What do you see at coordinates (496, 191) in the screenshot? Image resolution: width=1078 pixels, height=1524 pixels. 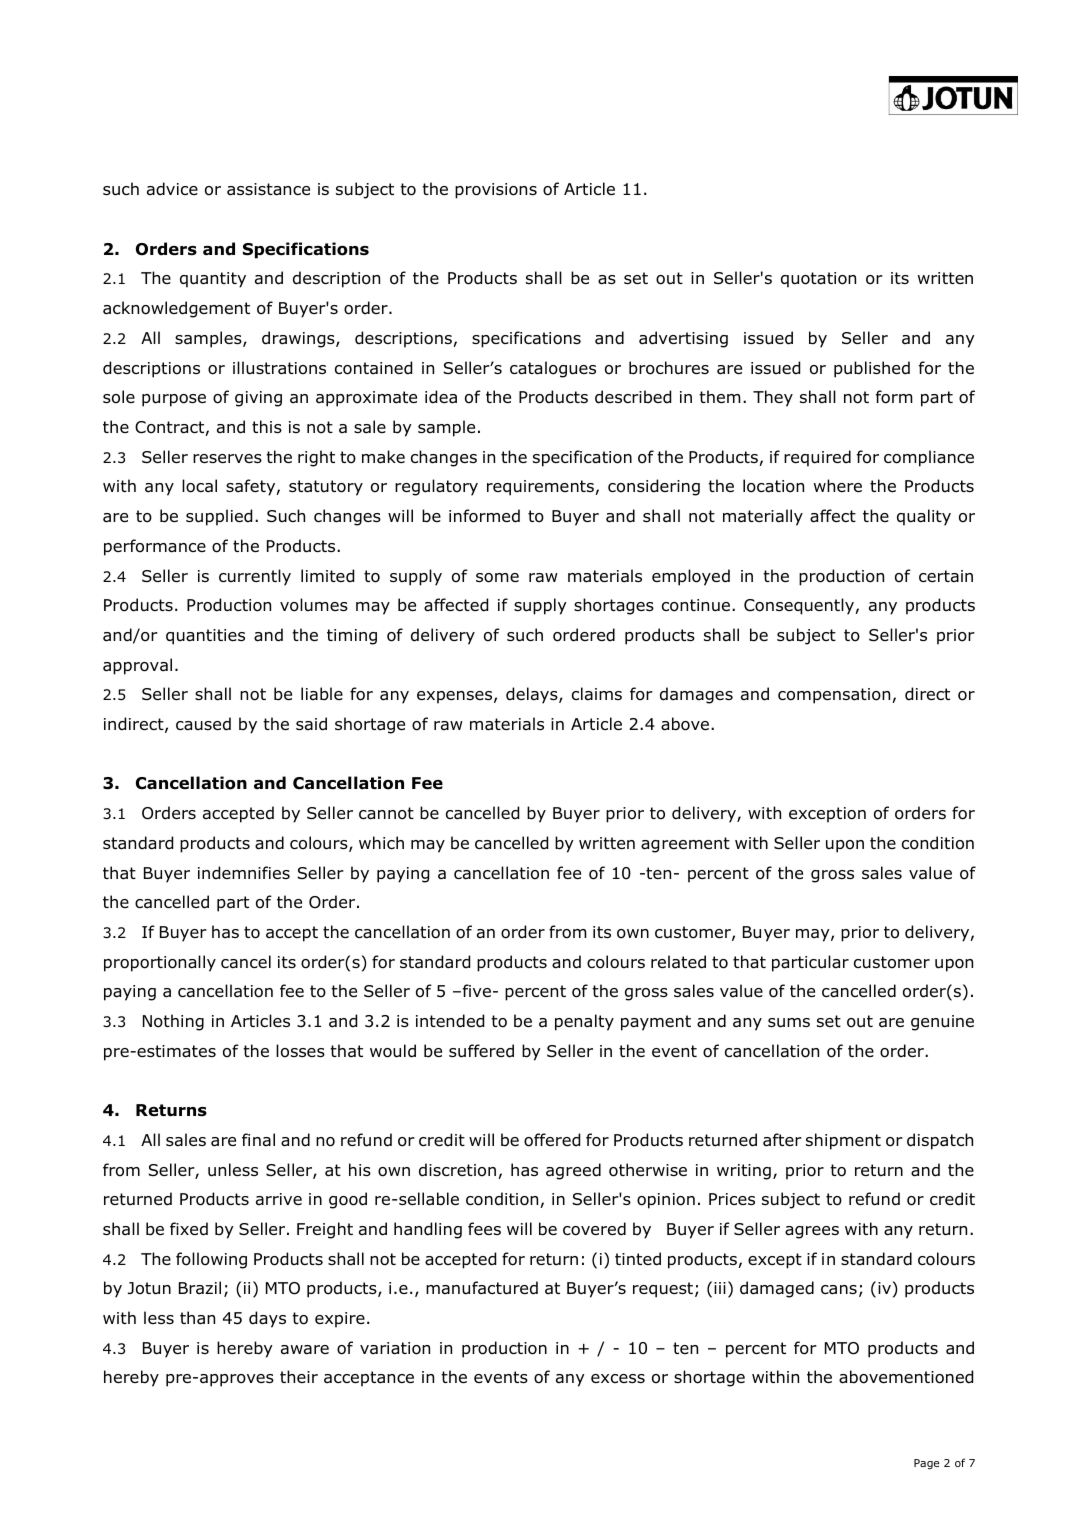 I see `provisions` at bounding box center [496, 191].
